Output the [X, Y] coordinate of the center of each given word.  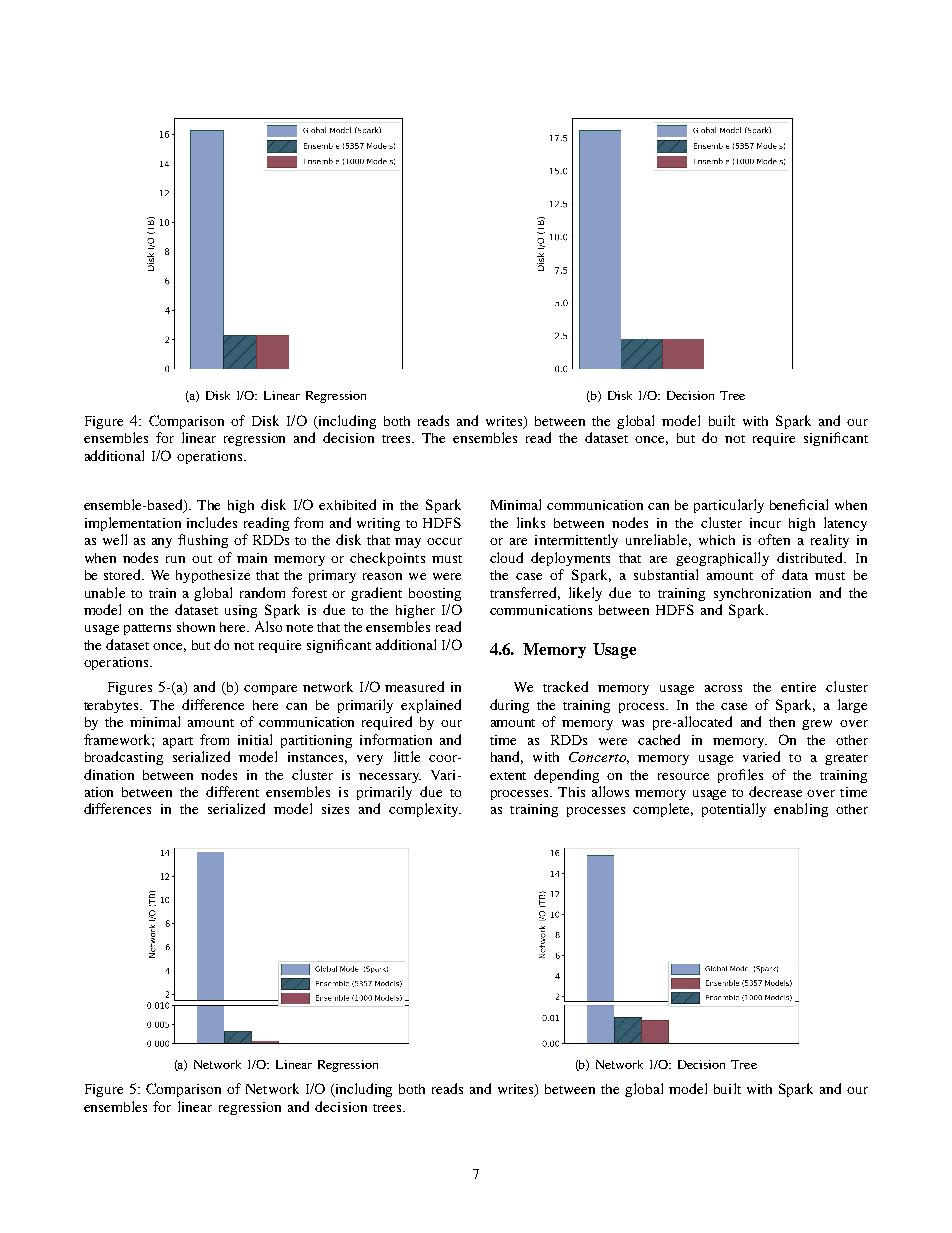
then [782, 722]
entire [798, 687]
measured [414, 686]
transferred [525, 593]
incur [765, 523]
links [531, 522]
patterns [147, 629]
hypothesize [213, 576]
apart [178, 742]
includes [212, 522]
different [232, 791]
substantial [666, 574]
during [509, 706]
